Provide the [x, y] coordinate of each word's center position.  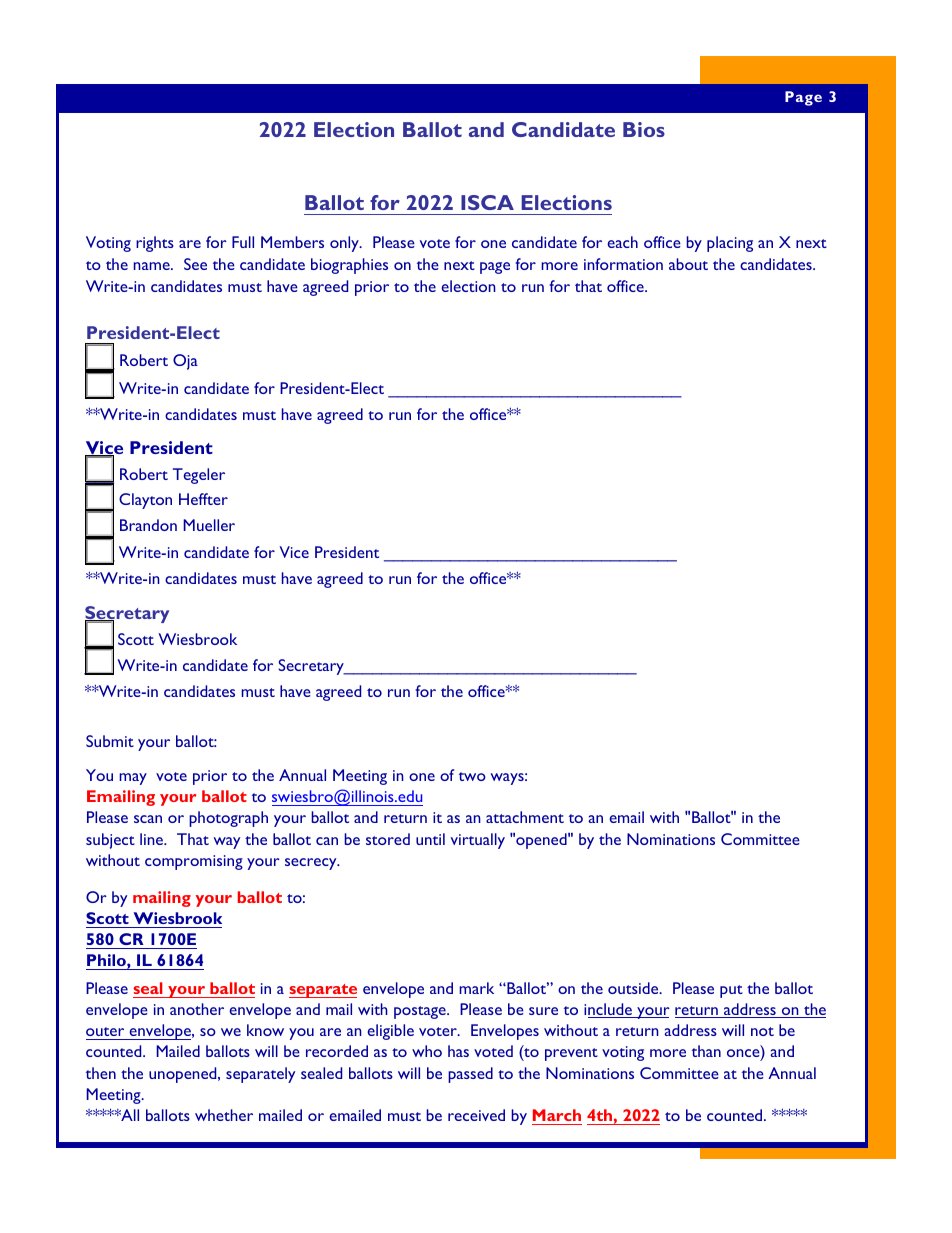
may [133, 779]
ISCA [487, 202]
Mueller [209, 525]
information [623, 264]
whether [224, 1115]
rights [155, 244]
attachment [525, 817]
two [472, 776]
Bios [644, 129]
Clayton [145, 501]
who [427, 1051]
